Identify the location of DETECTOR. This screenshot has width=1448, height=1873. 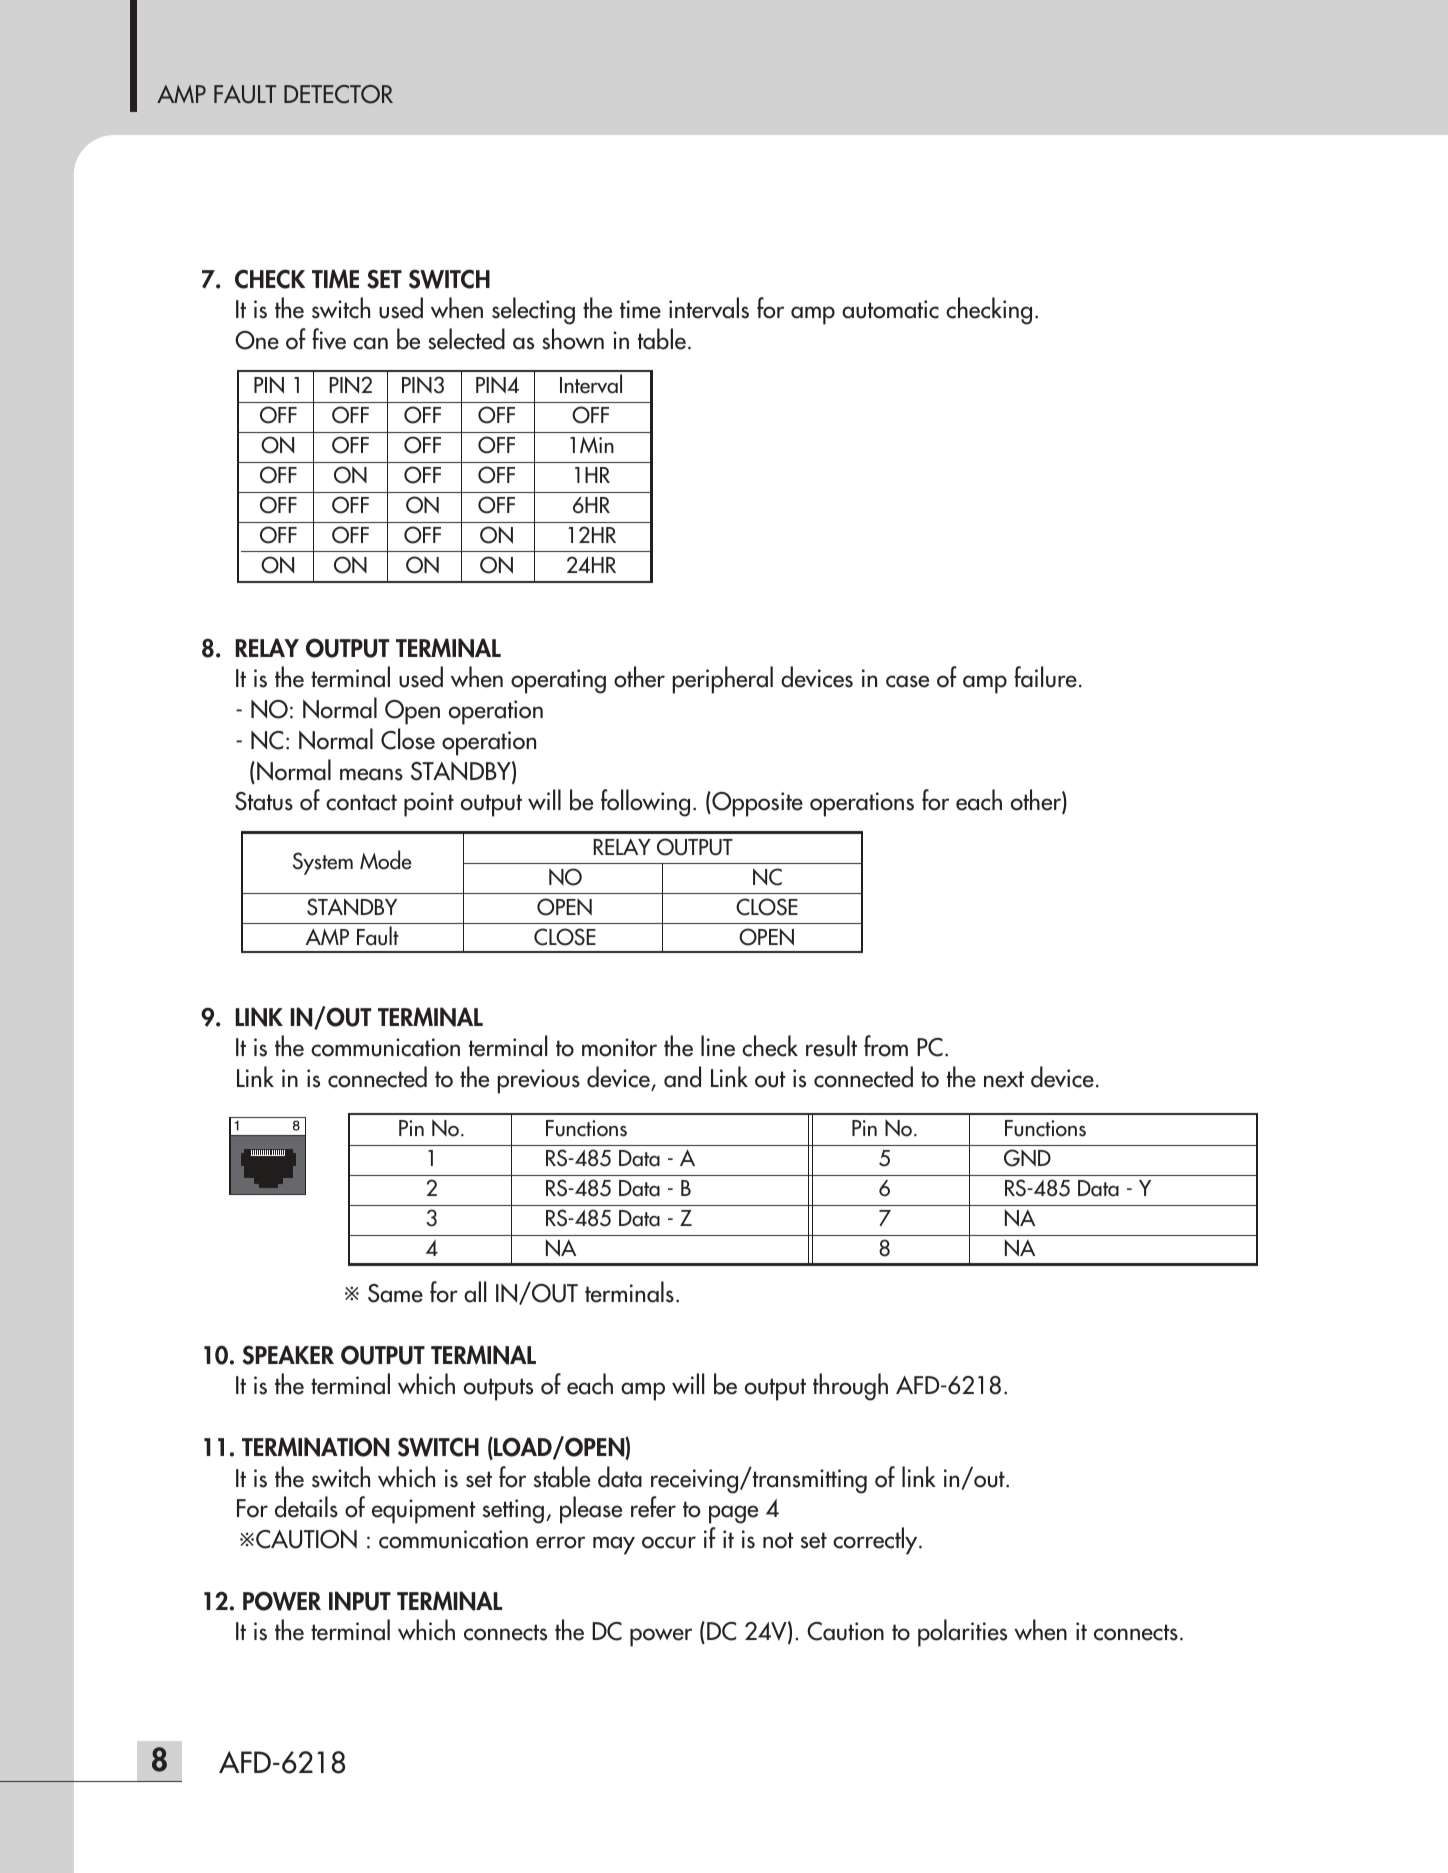
(338, 94).
